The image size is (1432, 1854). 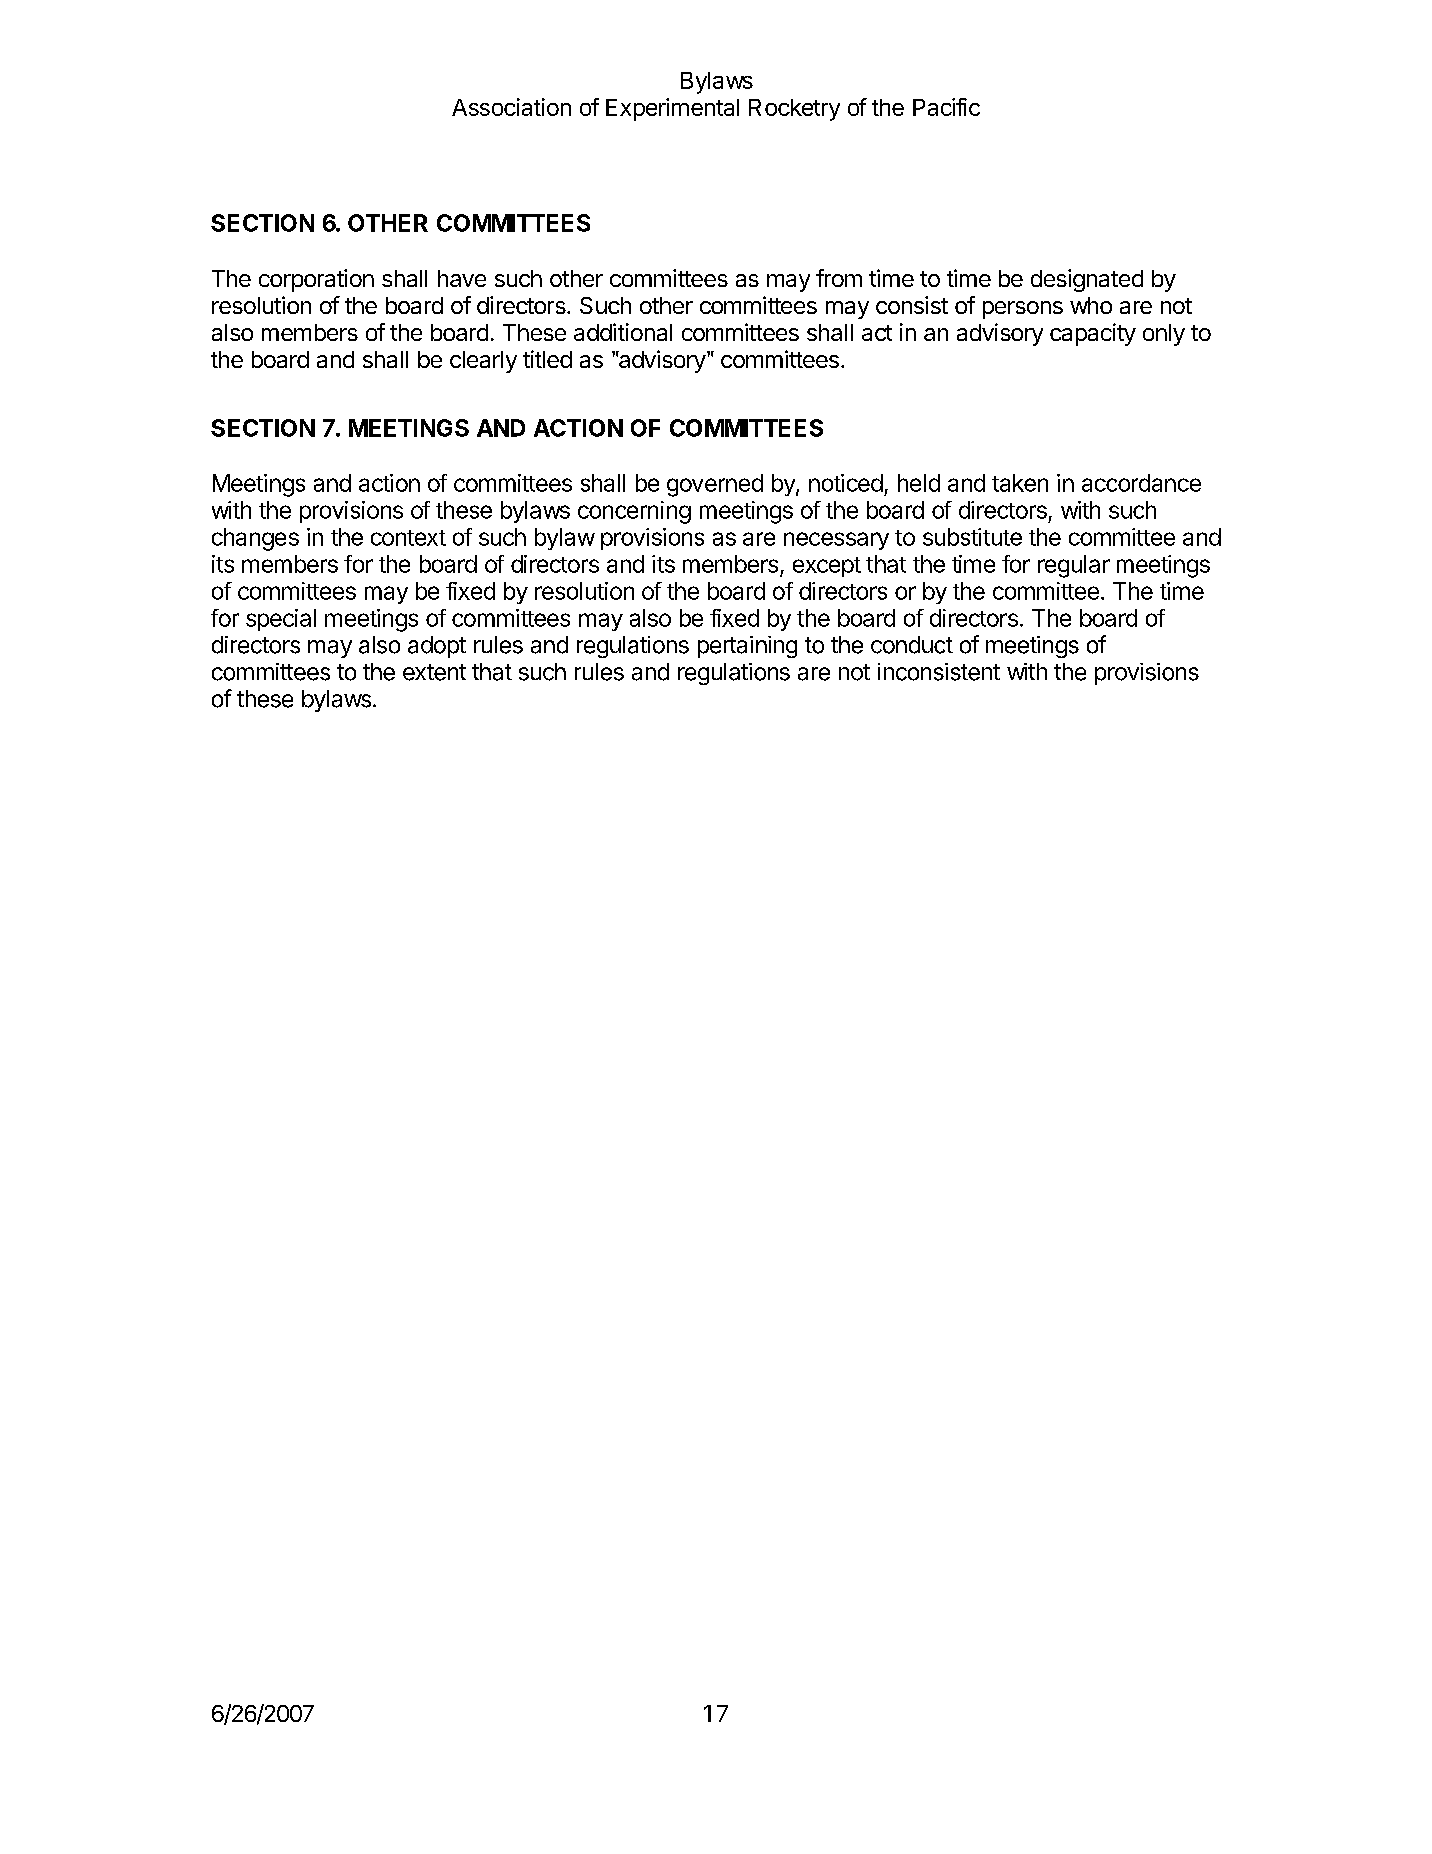 I want to click on adopt, so click(x=437, y=647).
